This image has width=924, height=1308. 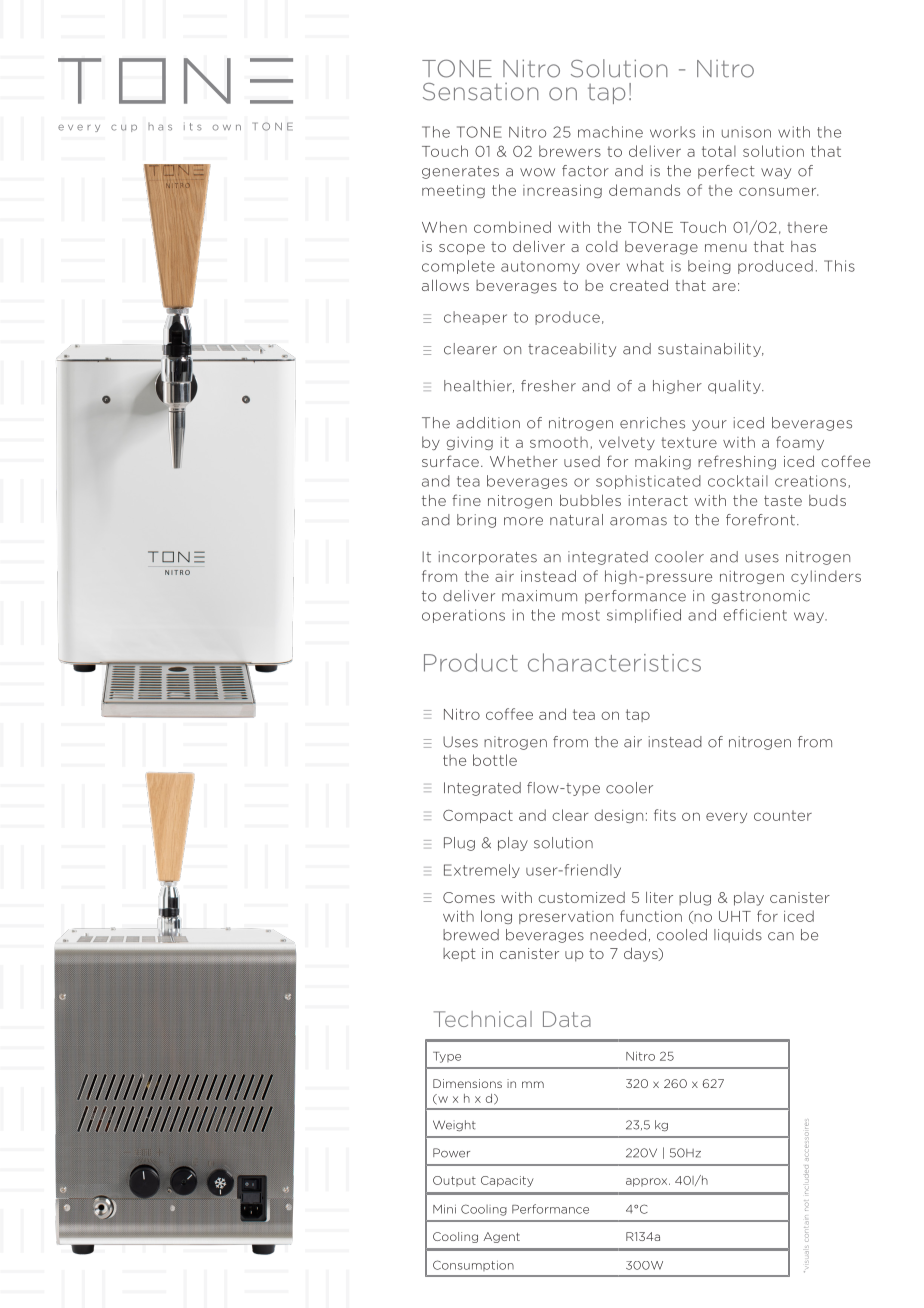 I want to click on foamy, so click(x=800, y=443).
